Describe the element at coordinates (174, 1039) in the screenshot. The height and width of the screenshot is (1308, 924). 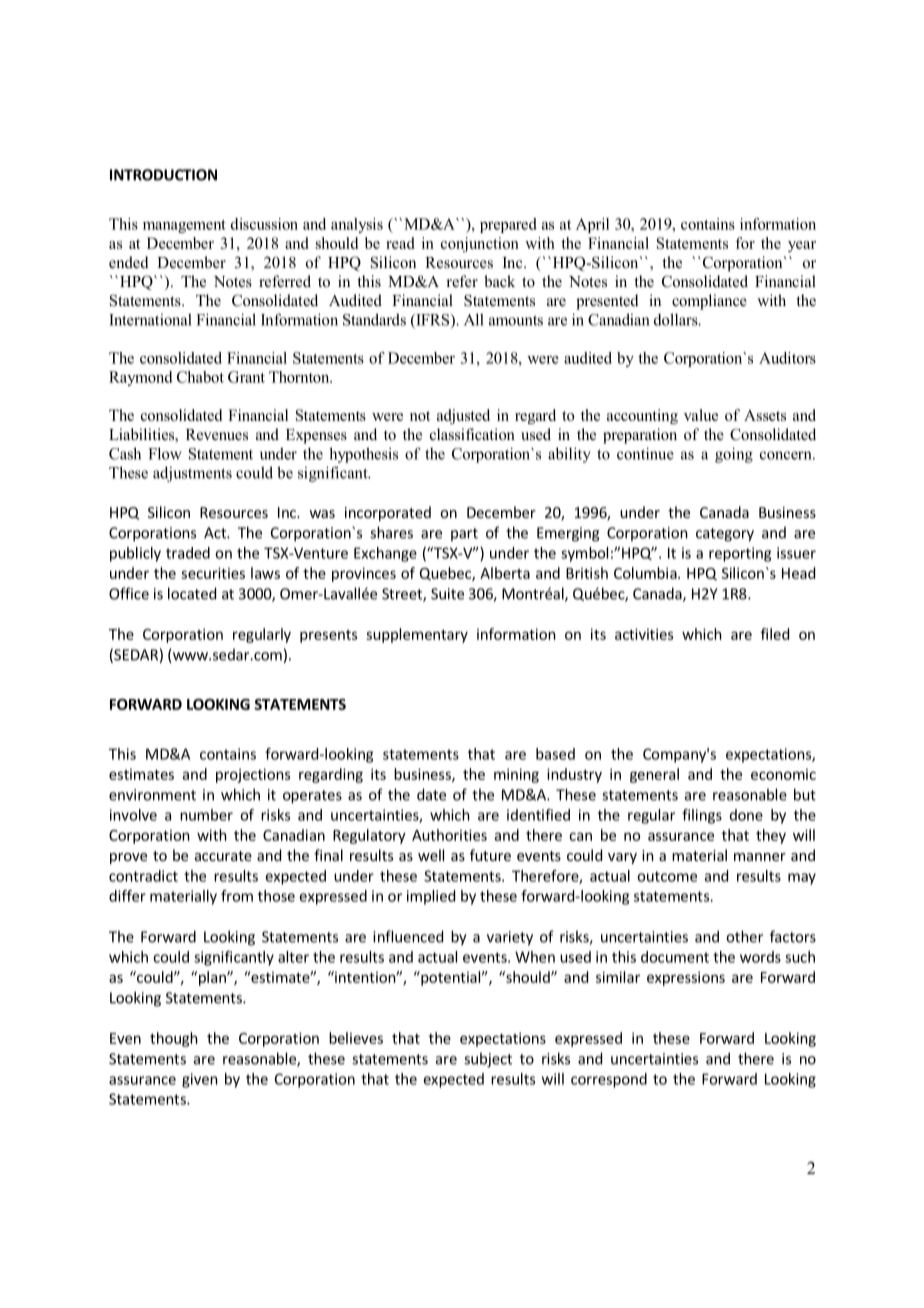
I see `though` at that location.
